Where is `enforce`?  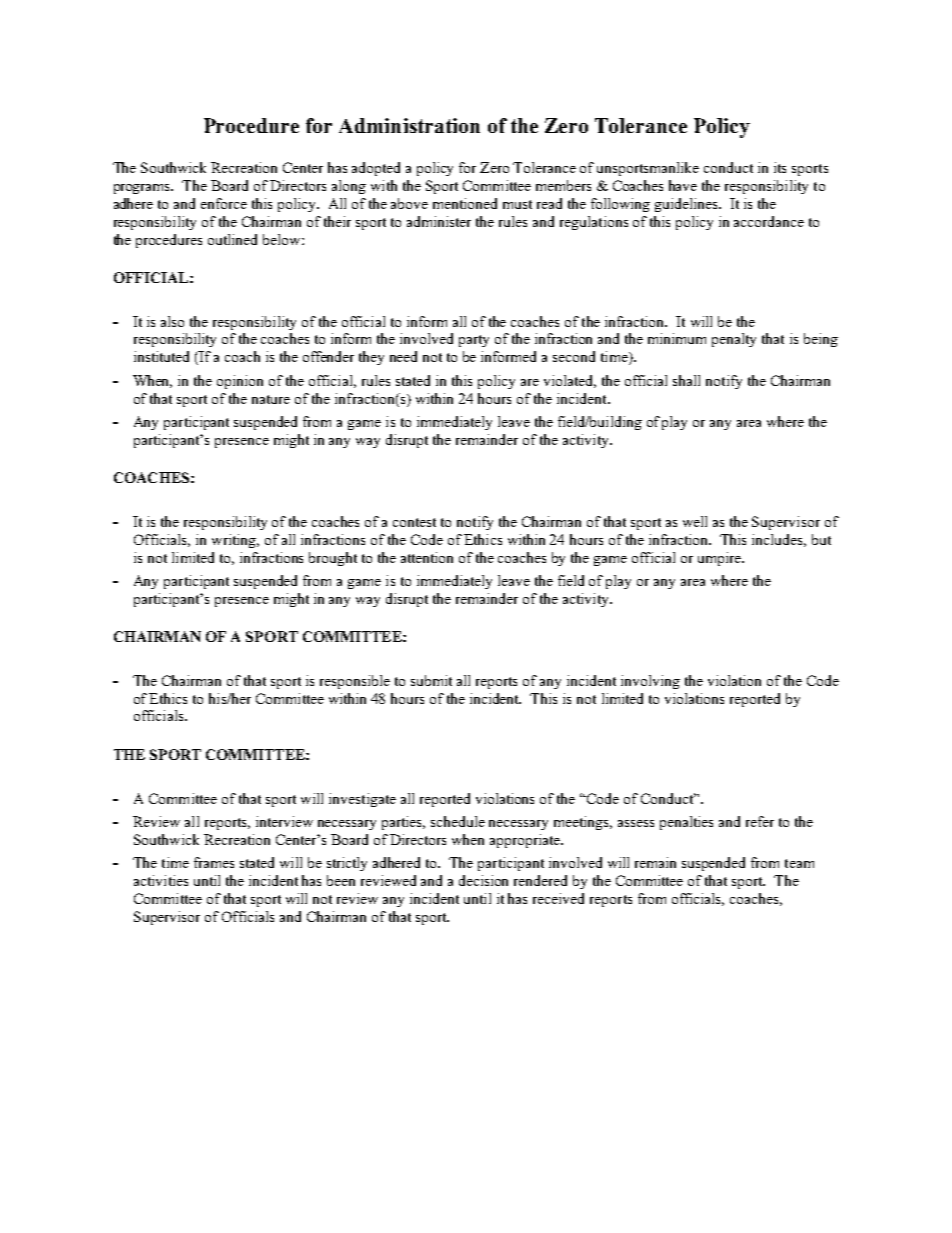
enforce is located at coordinates (224, 203).
